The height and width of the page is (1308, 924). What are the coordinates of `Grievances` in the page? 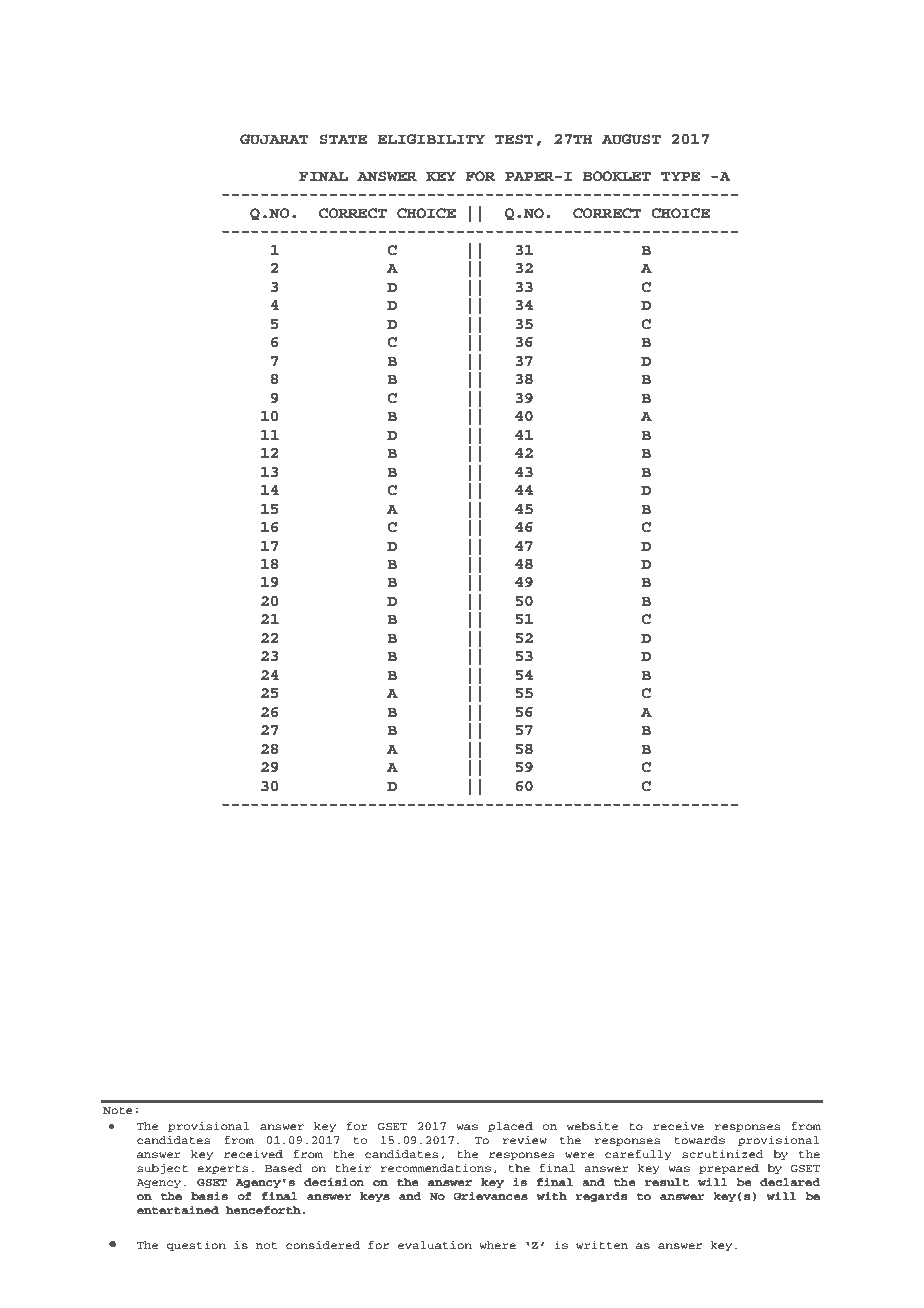 It's located at (490, 1196).
